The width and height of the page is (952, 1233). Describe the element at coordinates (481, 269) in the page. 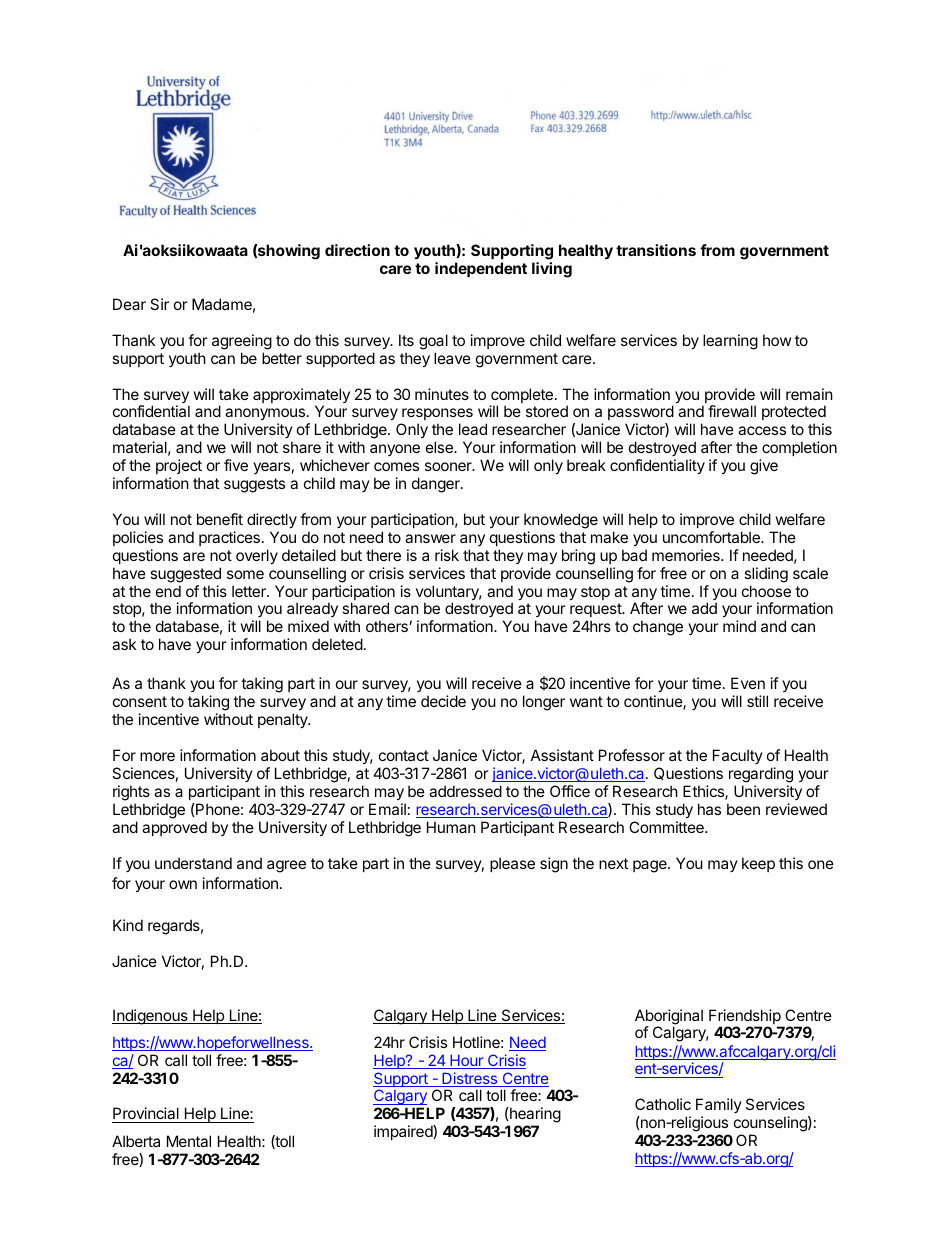

I see `independent` at that location.
